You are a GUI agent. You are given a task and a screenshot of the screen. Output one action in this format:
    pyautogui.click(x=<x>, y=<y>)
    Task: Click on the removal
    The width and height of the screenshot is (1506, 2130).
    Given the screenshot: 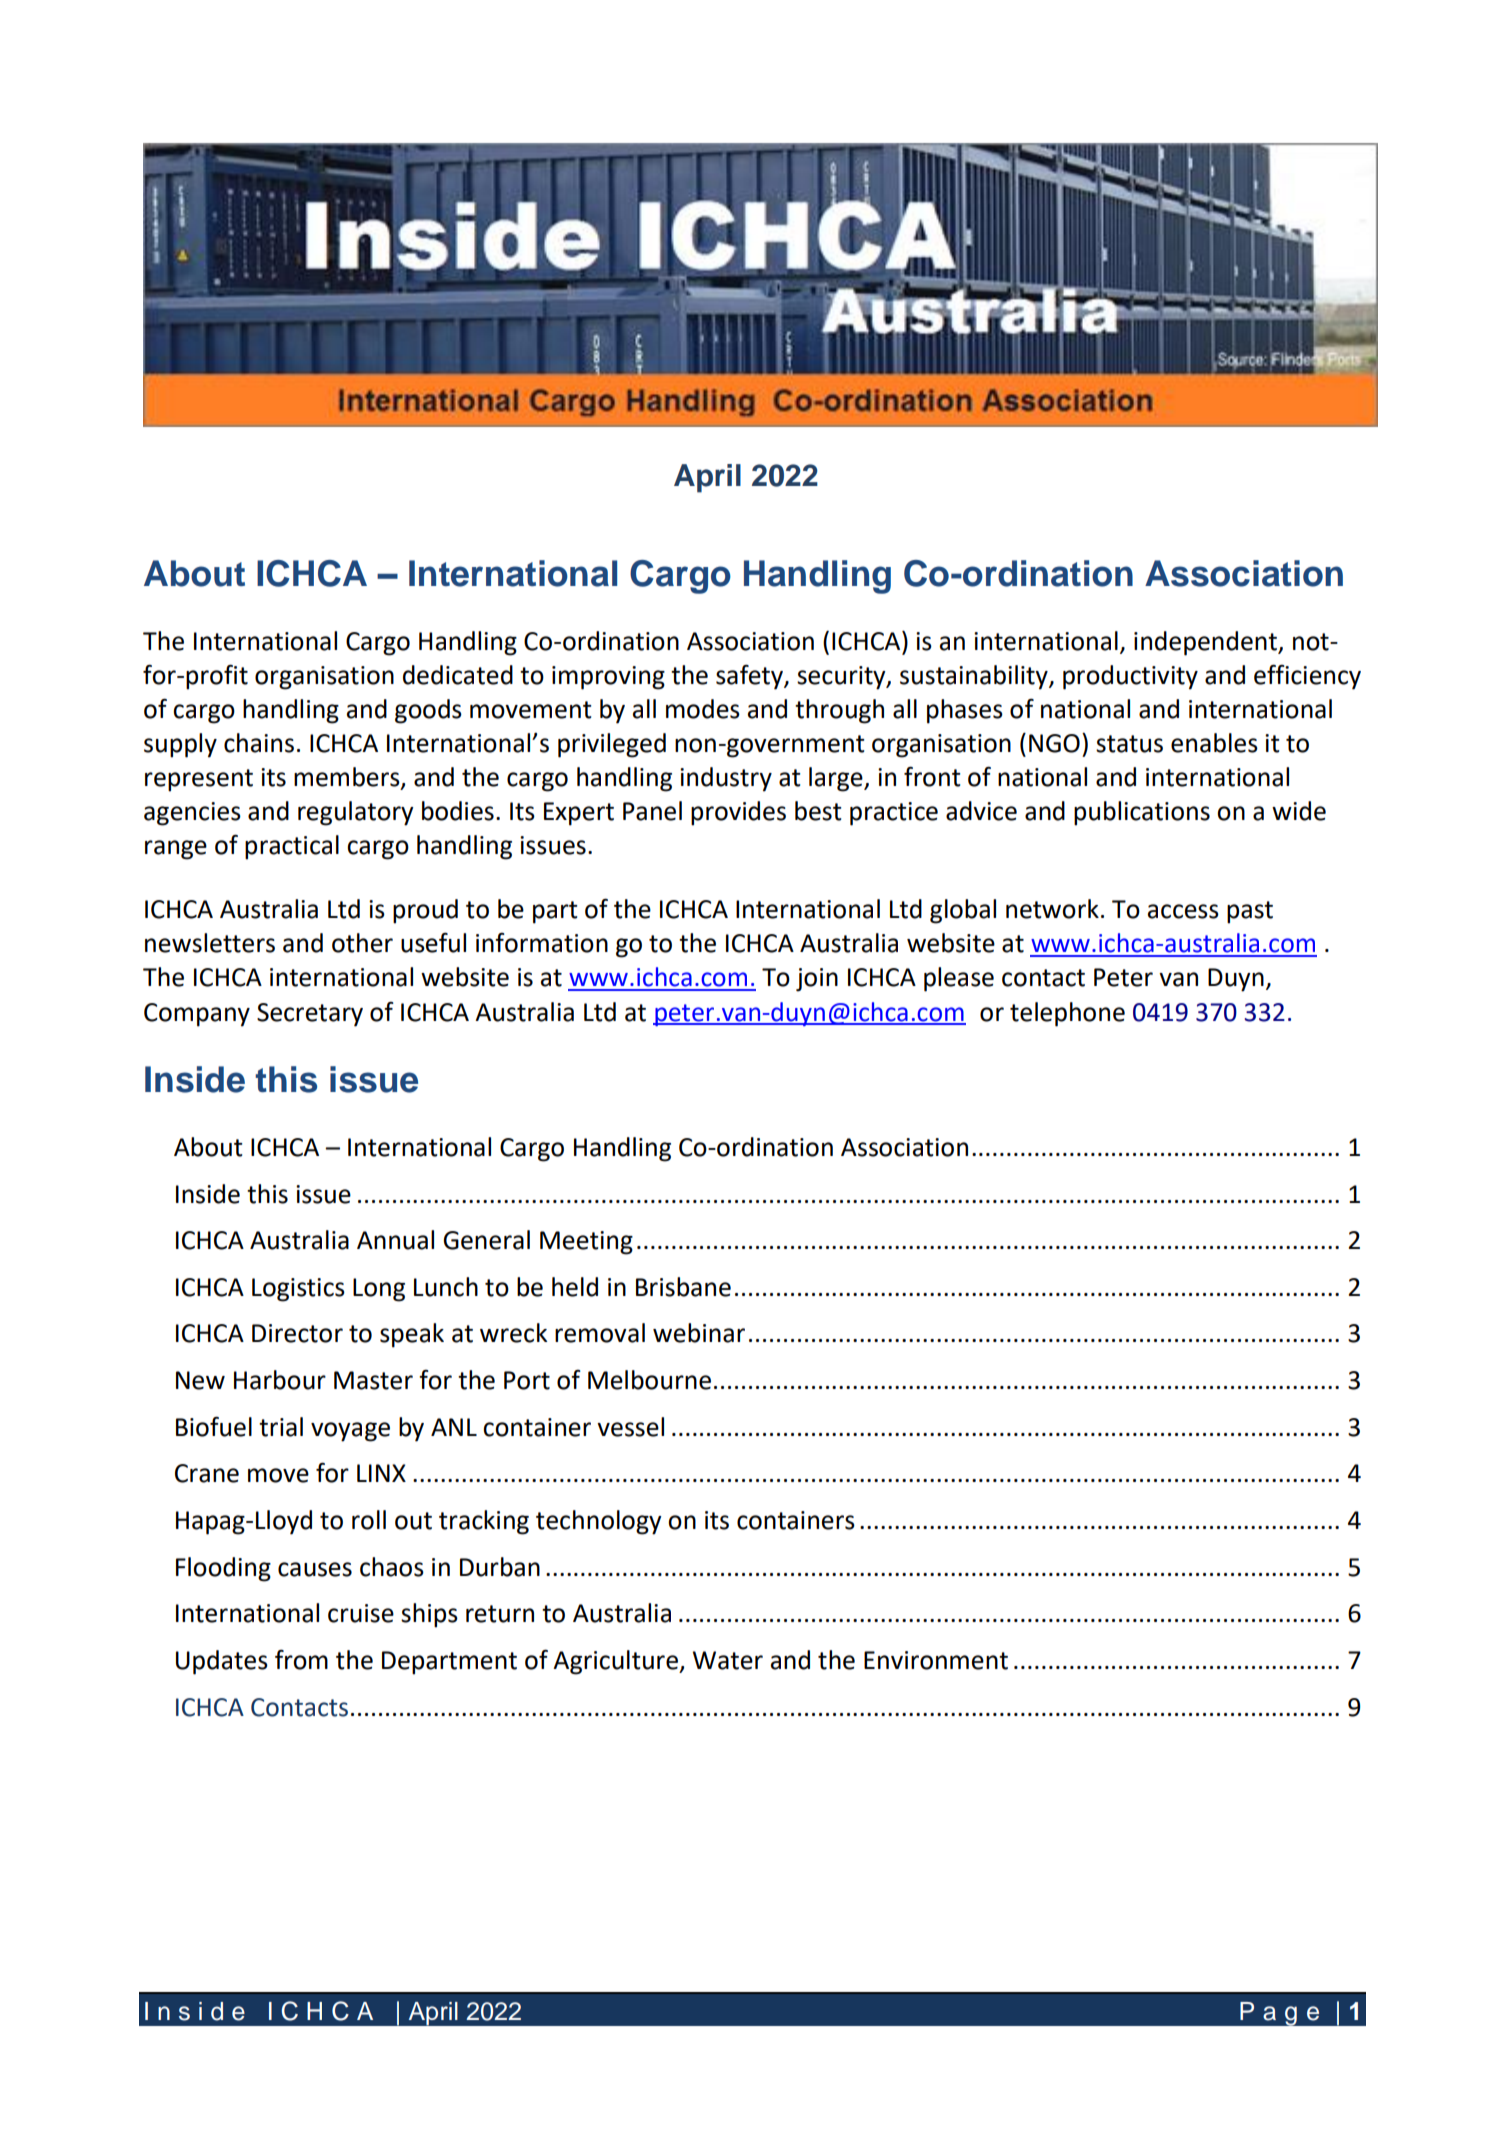 What is the action you would take?
    pyautogui.click(x=600, y=1333)
